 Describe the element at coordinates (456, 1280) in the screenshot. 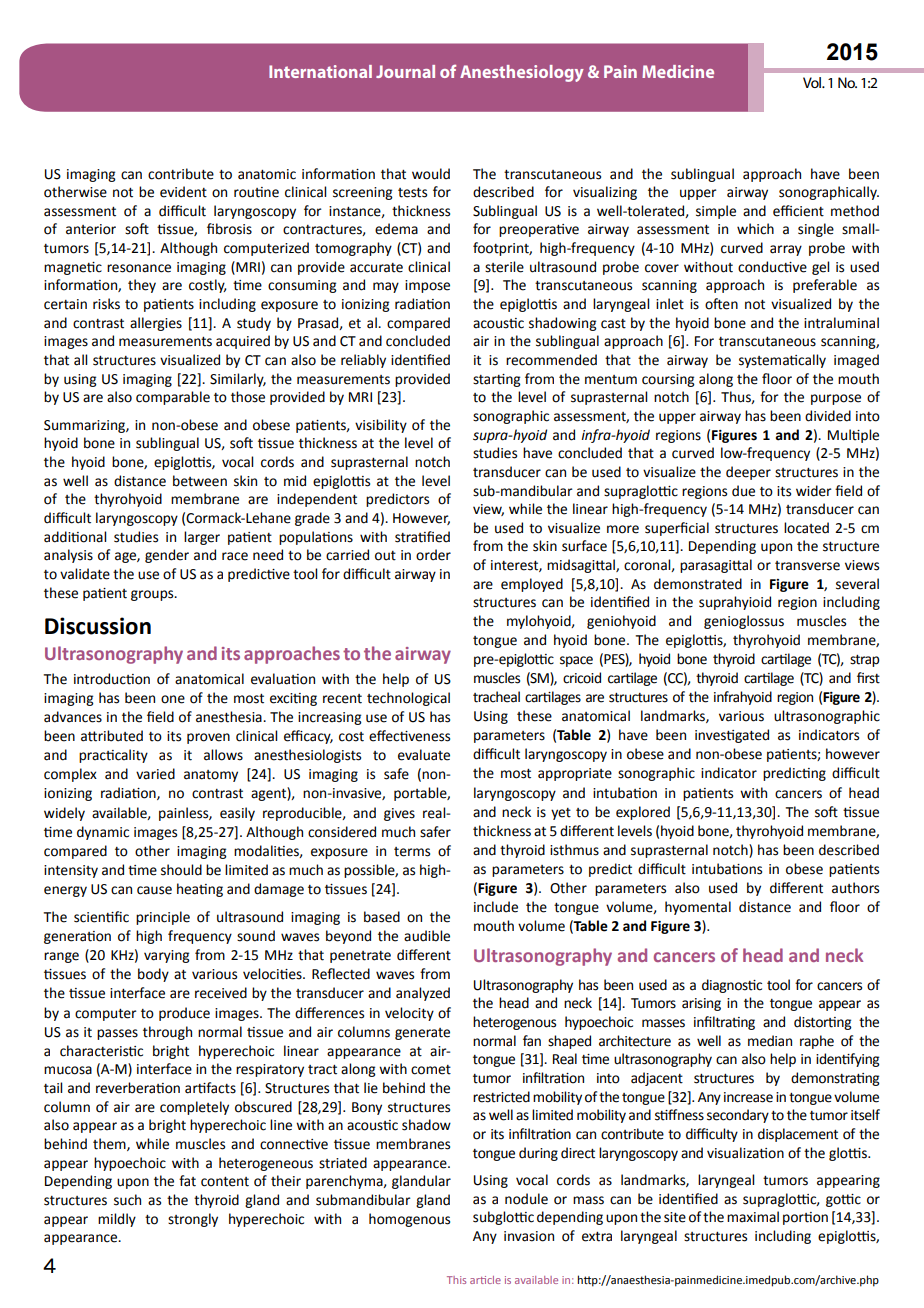

I see `This` at that location.
